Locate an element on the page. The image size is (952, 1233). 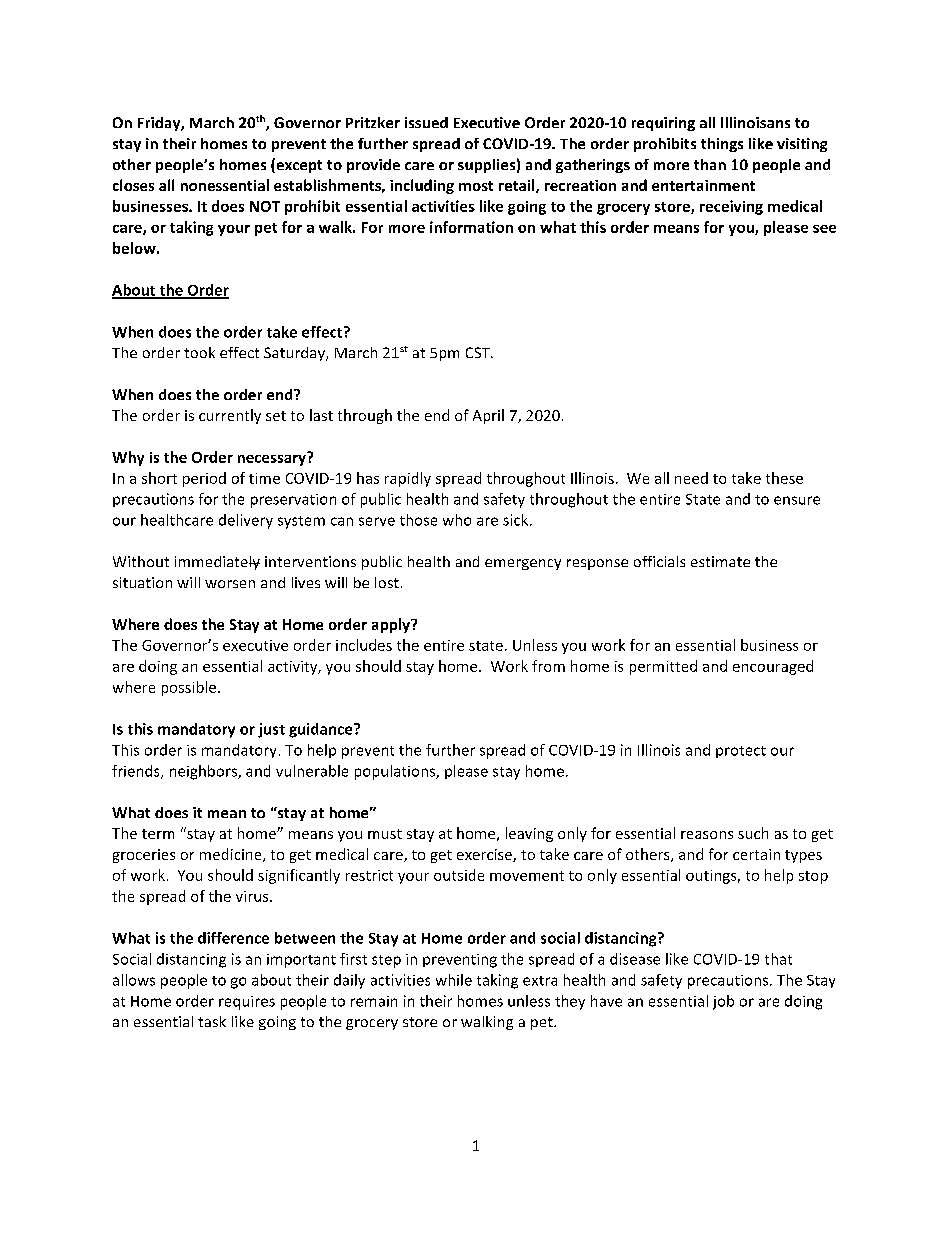
requires is located at coordinates (247, 1003).
